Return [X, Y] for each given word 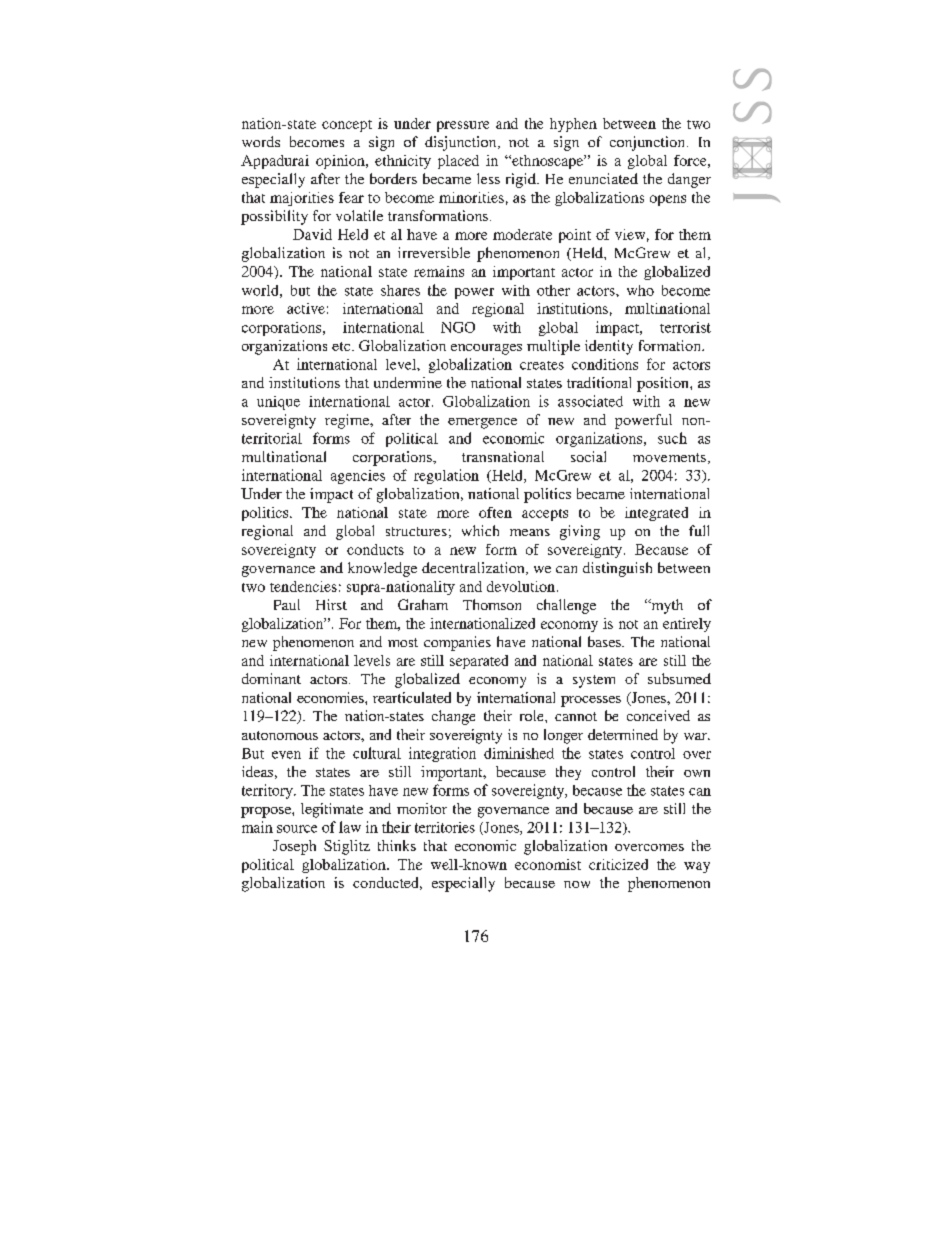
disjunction [462, 143]
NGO [458, 327]
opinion [341, 162]
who [640, 290]
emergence [482, 423]
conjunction [649, 143]
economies [331, 697]
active [306, 308]
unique [278, 403]
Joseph [294, 847]
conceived [658, 715]
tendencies [303, 586]
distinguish [617, 569]
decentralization [474, 568]
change [453, 717]
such [672, 438]
